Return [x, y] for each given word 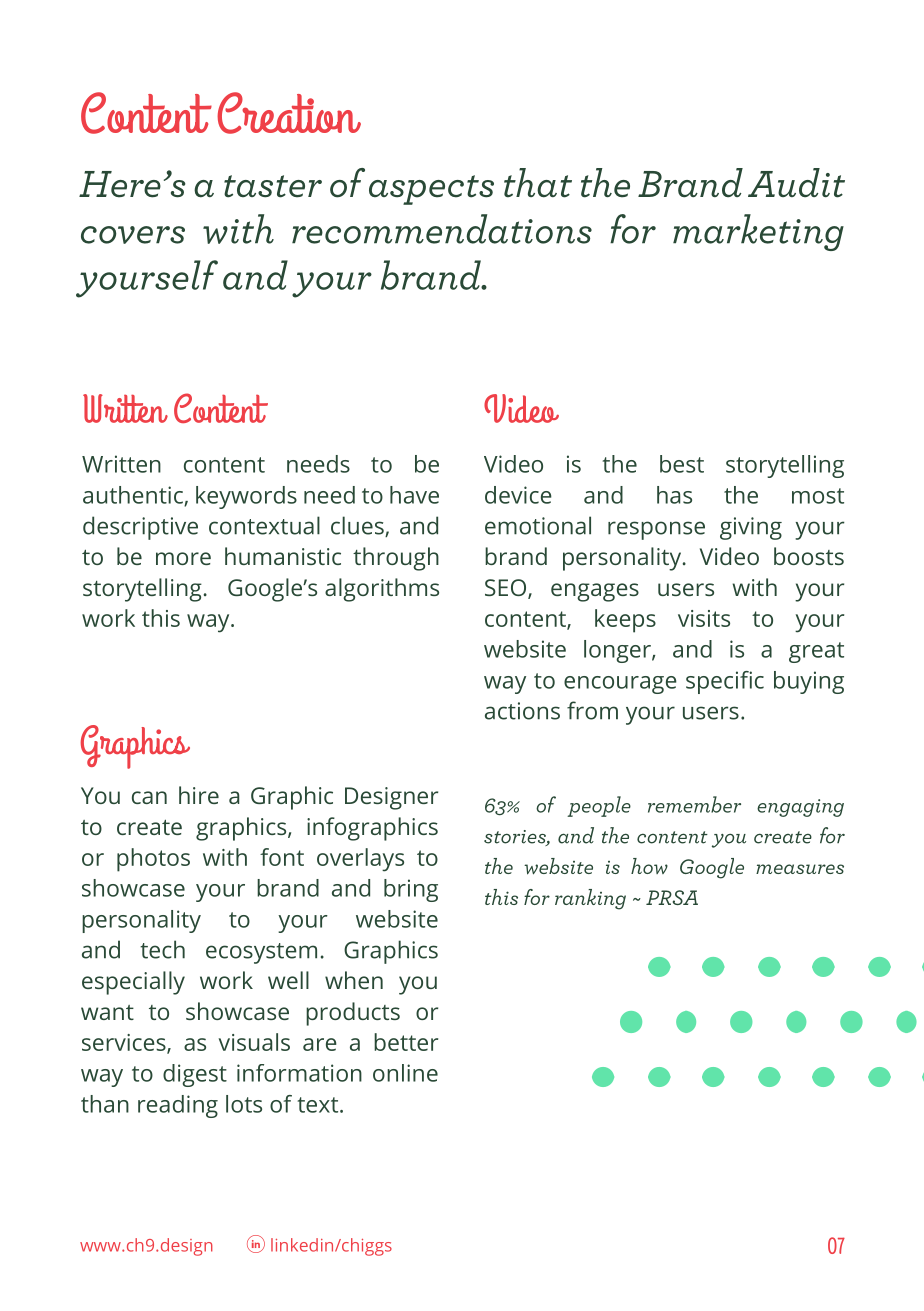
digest [195, 1075]
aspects [431, 190]
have [414, 495]
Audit [796, 183]
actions [522, 711]
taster [273, 186]
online [405, 1073]
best [682, 464]
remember [694, 804]
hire [199, 795]
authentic [134, 496]
